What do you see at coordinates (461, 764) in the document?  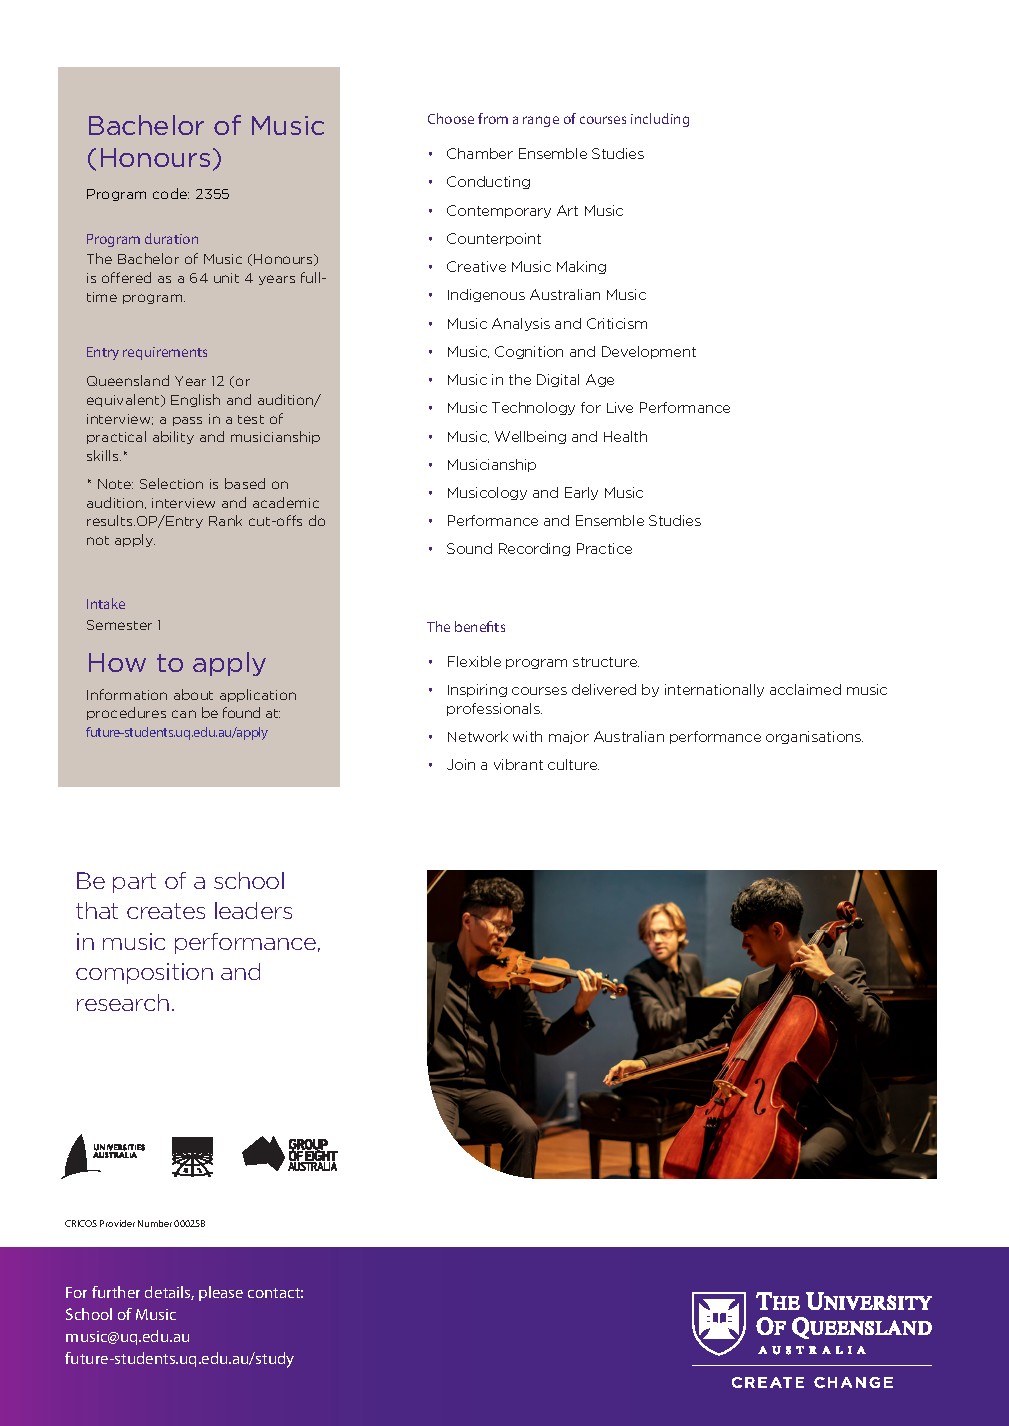 I see `Join` at bounding box center [461, 764].
